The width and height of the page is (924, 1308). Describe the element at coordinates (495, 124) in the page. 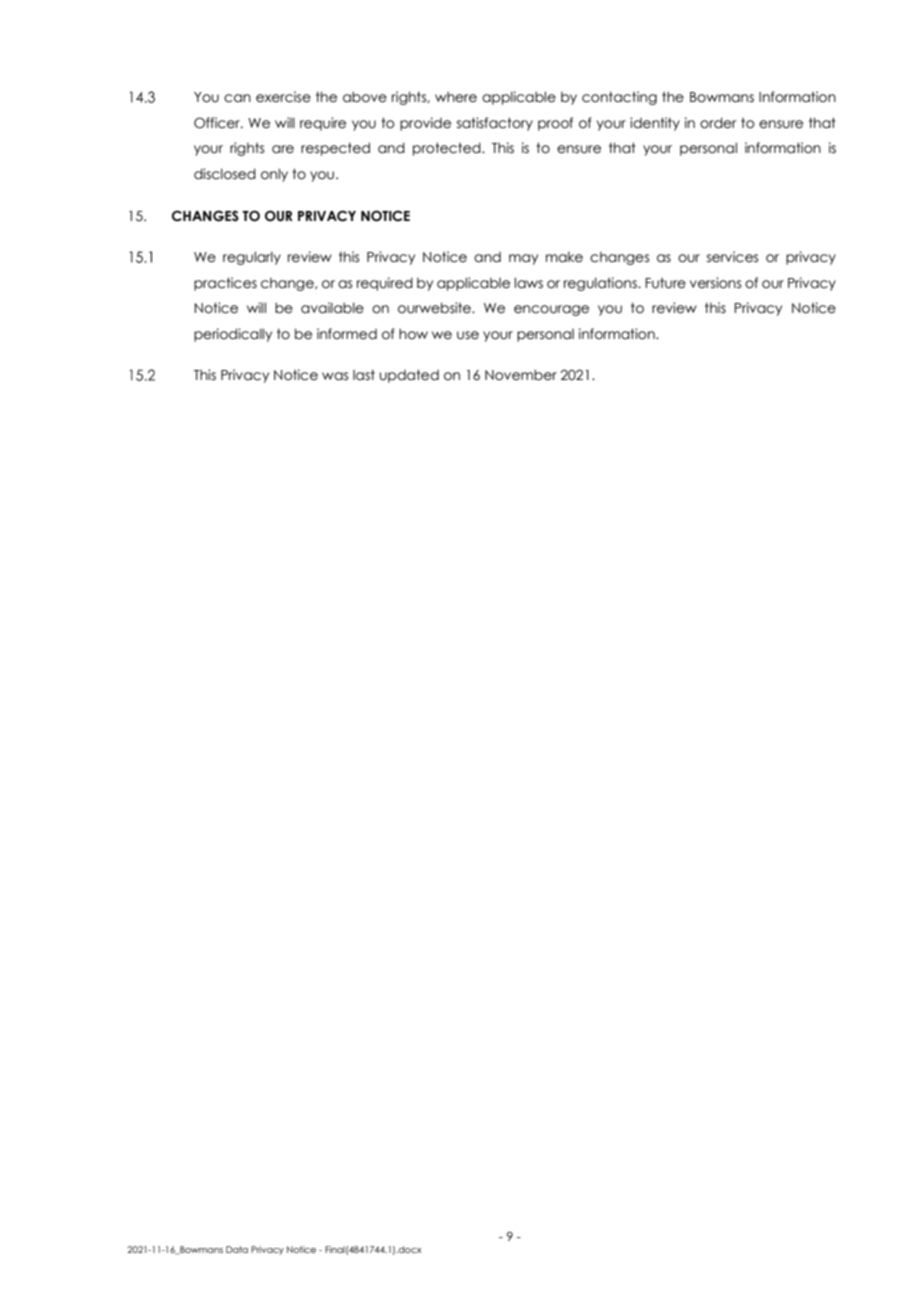

I see `satisfactory` at that location.
